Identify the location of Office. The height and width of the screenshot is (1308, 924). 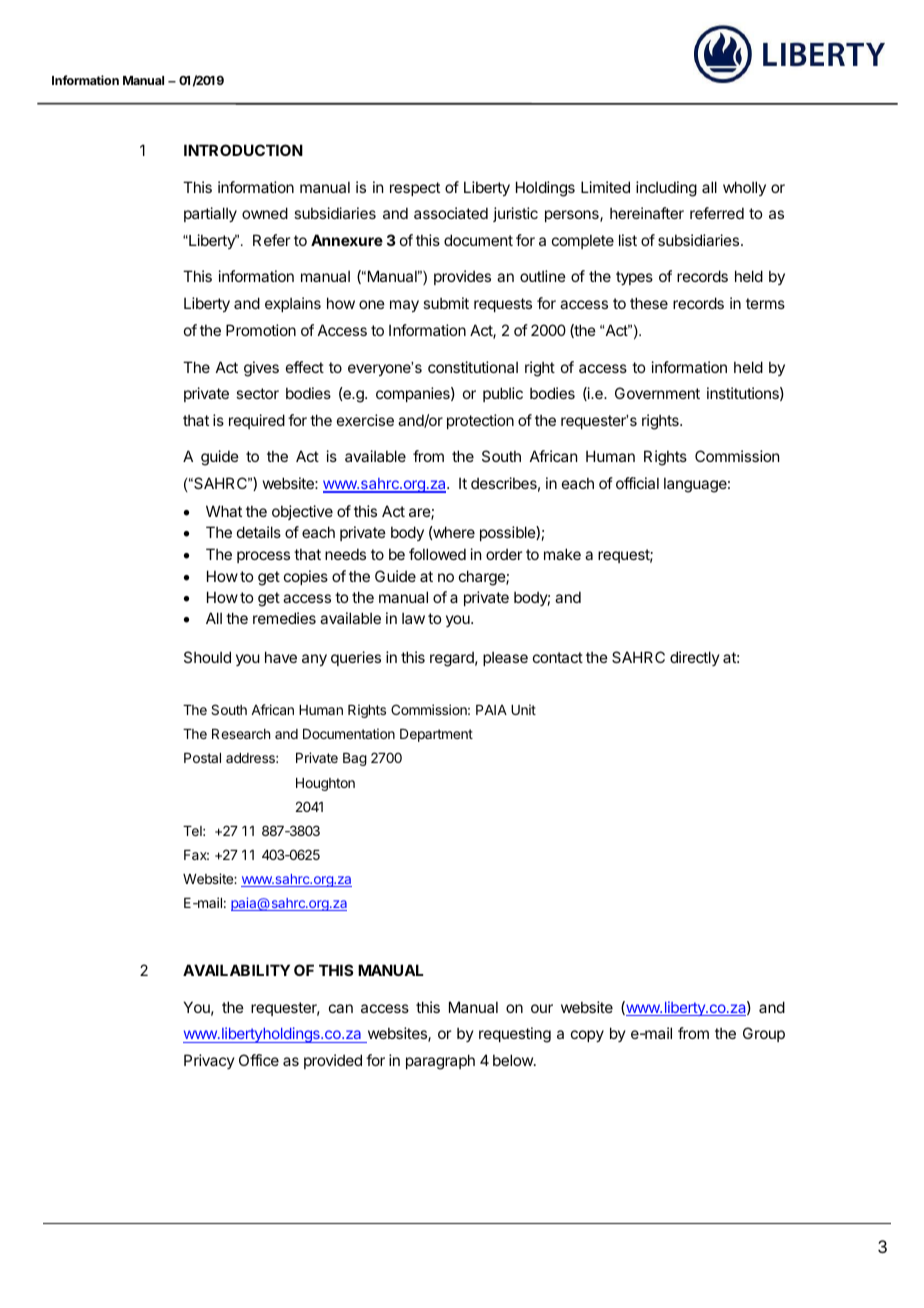
(259, 1060).
